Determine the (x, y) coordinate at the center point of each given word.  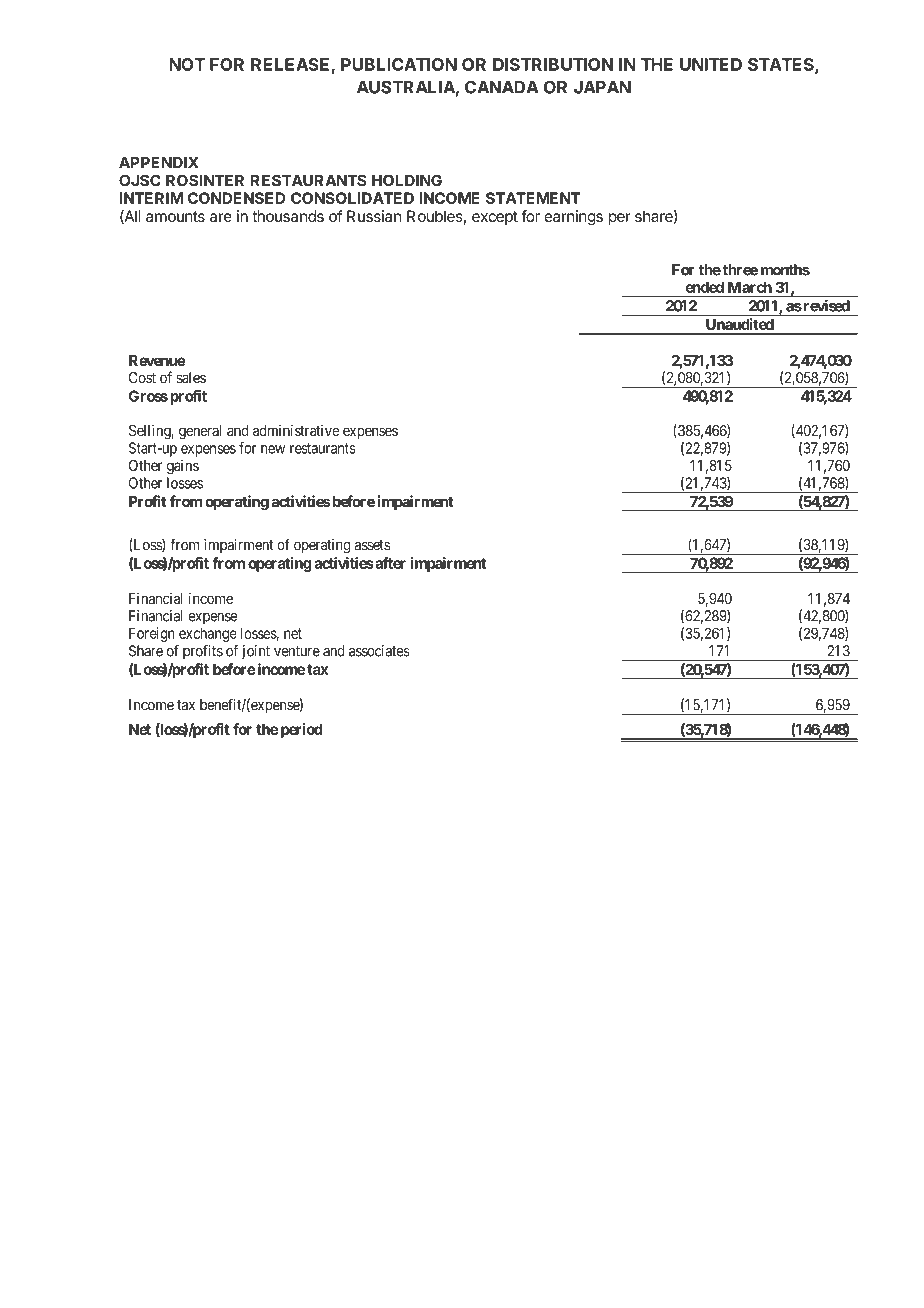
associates (379, 651)
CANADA (502, 87)
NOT (187, 64)
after (389, 563)
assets (372, 545)
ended (704, 287)
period (302, 730)
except (495, 218)
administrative (296, 430)
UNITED (711, 64)
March (750, 287)
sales (191, 378)
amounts (175, 216)
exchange (208, 634)
